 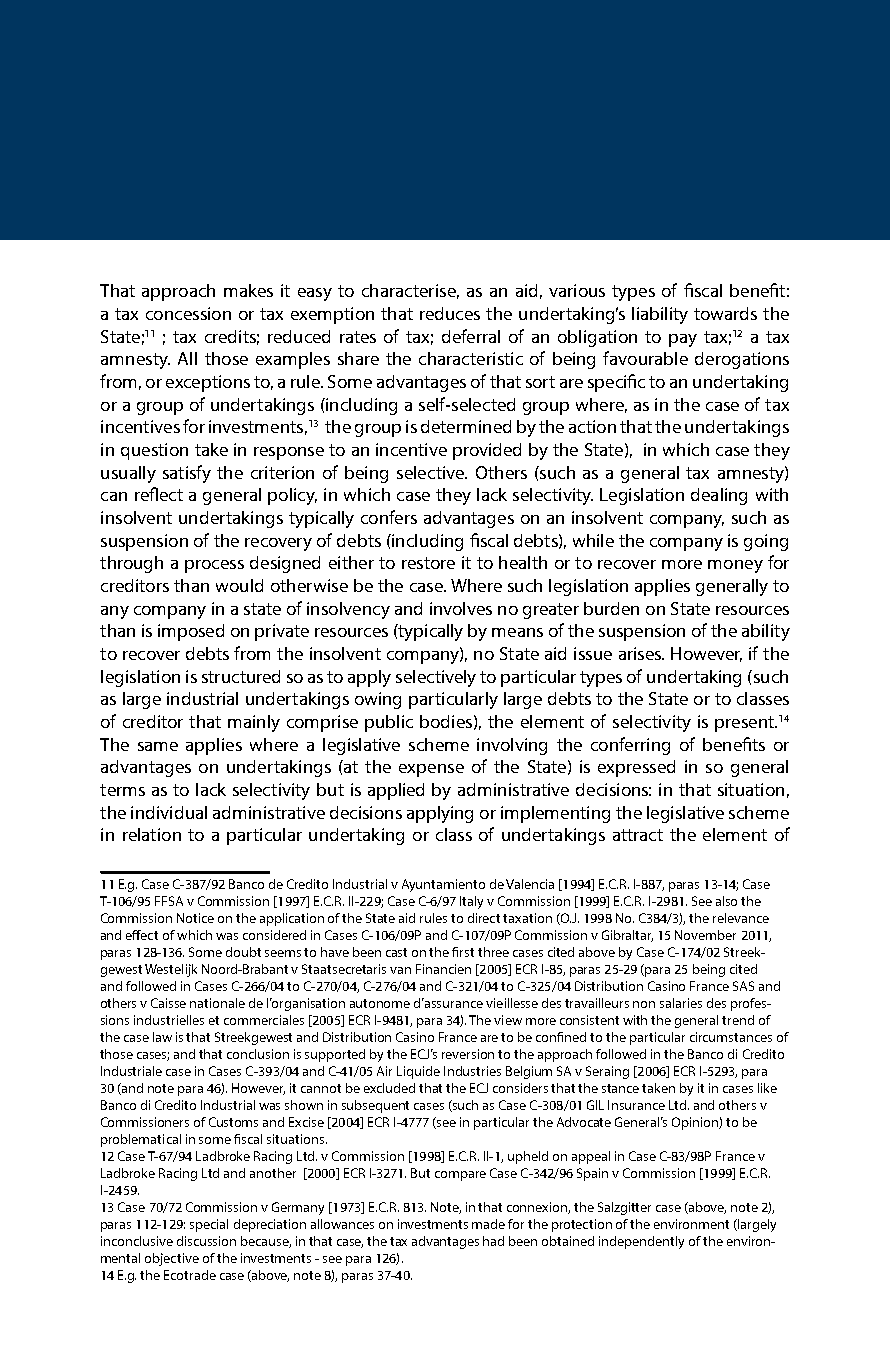 I want to click on made, so click(x=488, y=1224).
